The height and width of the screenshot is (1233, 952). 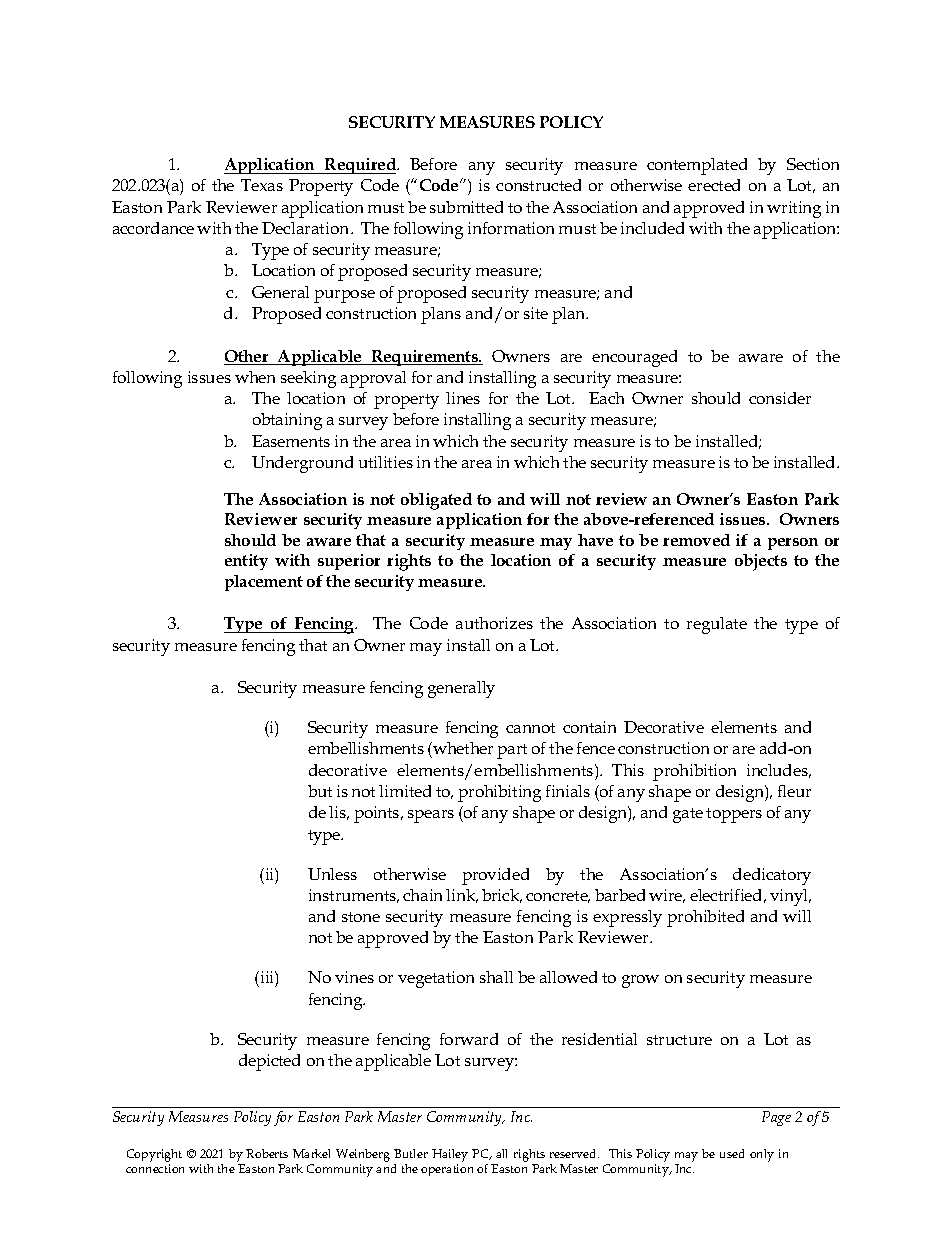 What do you see at coordinates (466, 207) in the screenshot?
I see `submitted` at bounding box center [466, 207].
